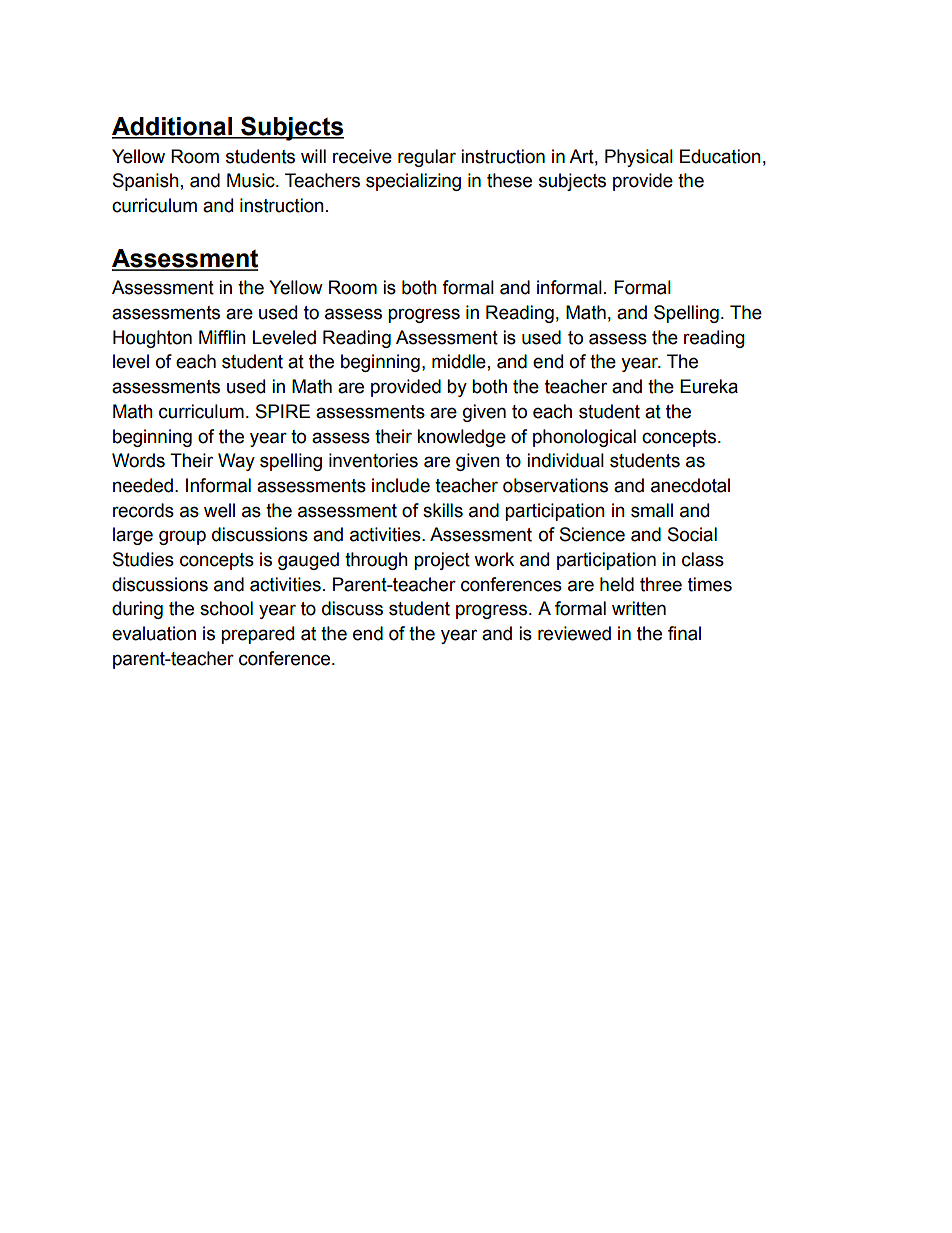  What do you see at coordinates (459, 361) in the screenshot?
I see `middle` at bounding box center [459, 361].
